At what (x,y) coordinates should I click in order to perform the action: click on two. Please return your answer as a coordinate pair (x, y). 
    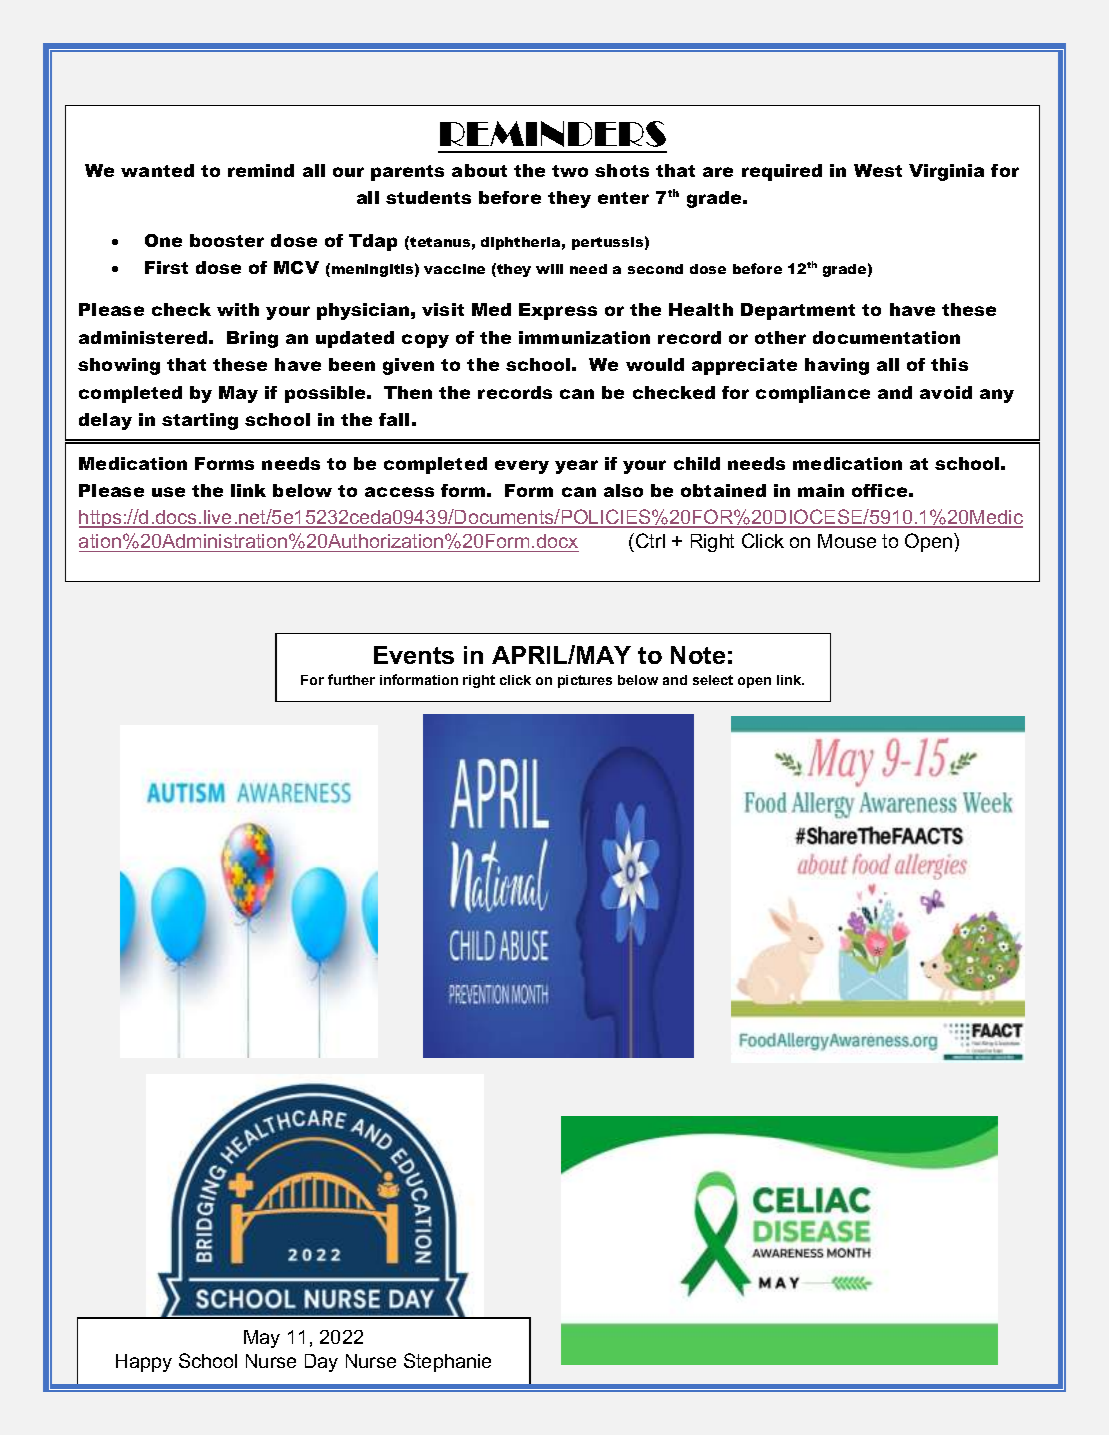
    Looking at the image, I should click on (570, 171).
